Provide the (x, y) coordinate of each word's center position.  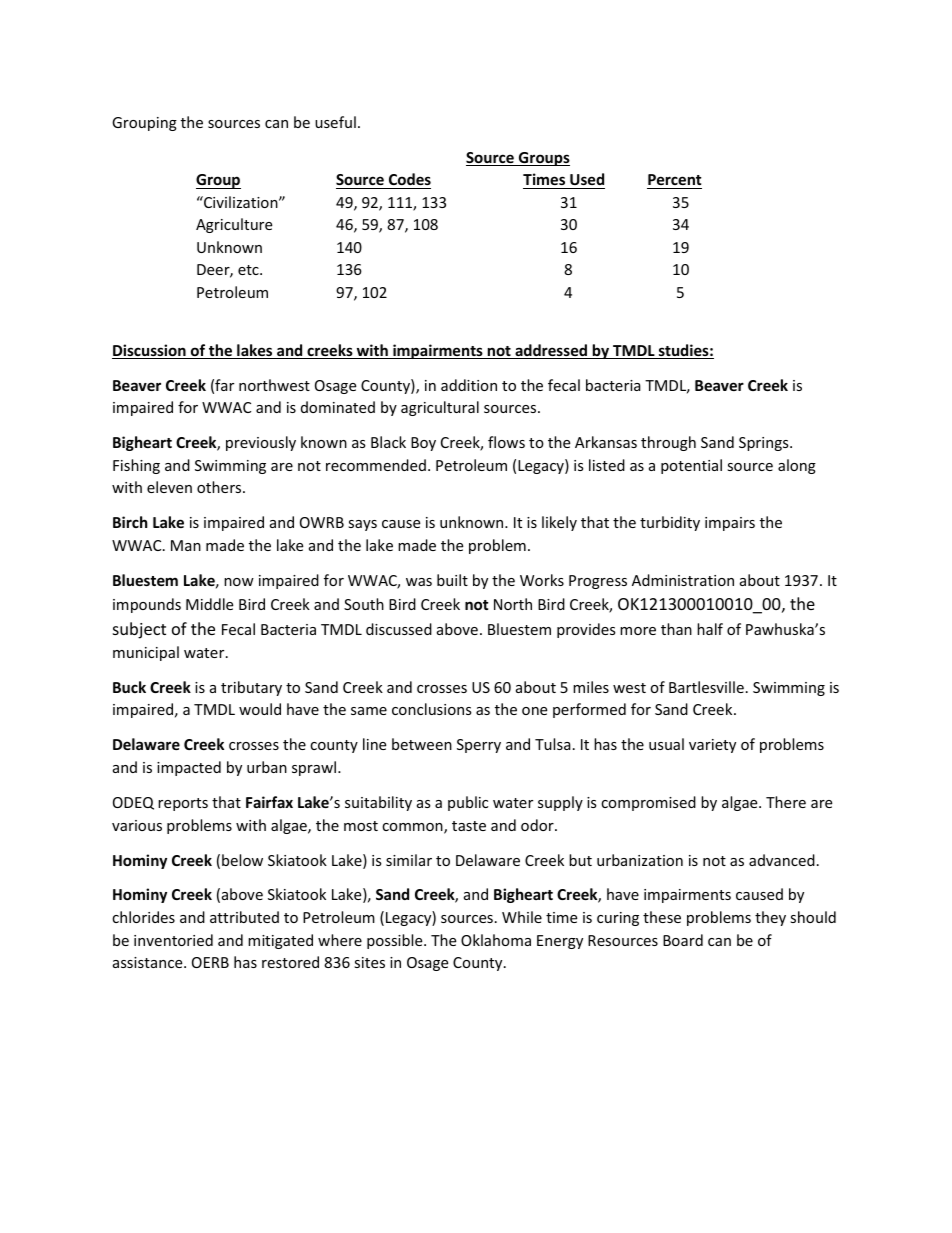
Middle (209, 604)
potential (691, 466)
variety (712, 746)
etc (249, 270)
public (468, 803)
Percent (675, 179)
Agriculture (234, 225)
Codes (410, 179)
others (220, 487)
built (452, 580)
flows (506, 442)
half (710, 629)
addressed (551, 351)
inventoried (173, 940)
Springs (765, 444)
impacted (189, 768)
